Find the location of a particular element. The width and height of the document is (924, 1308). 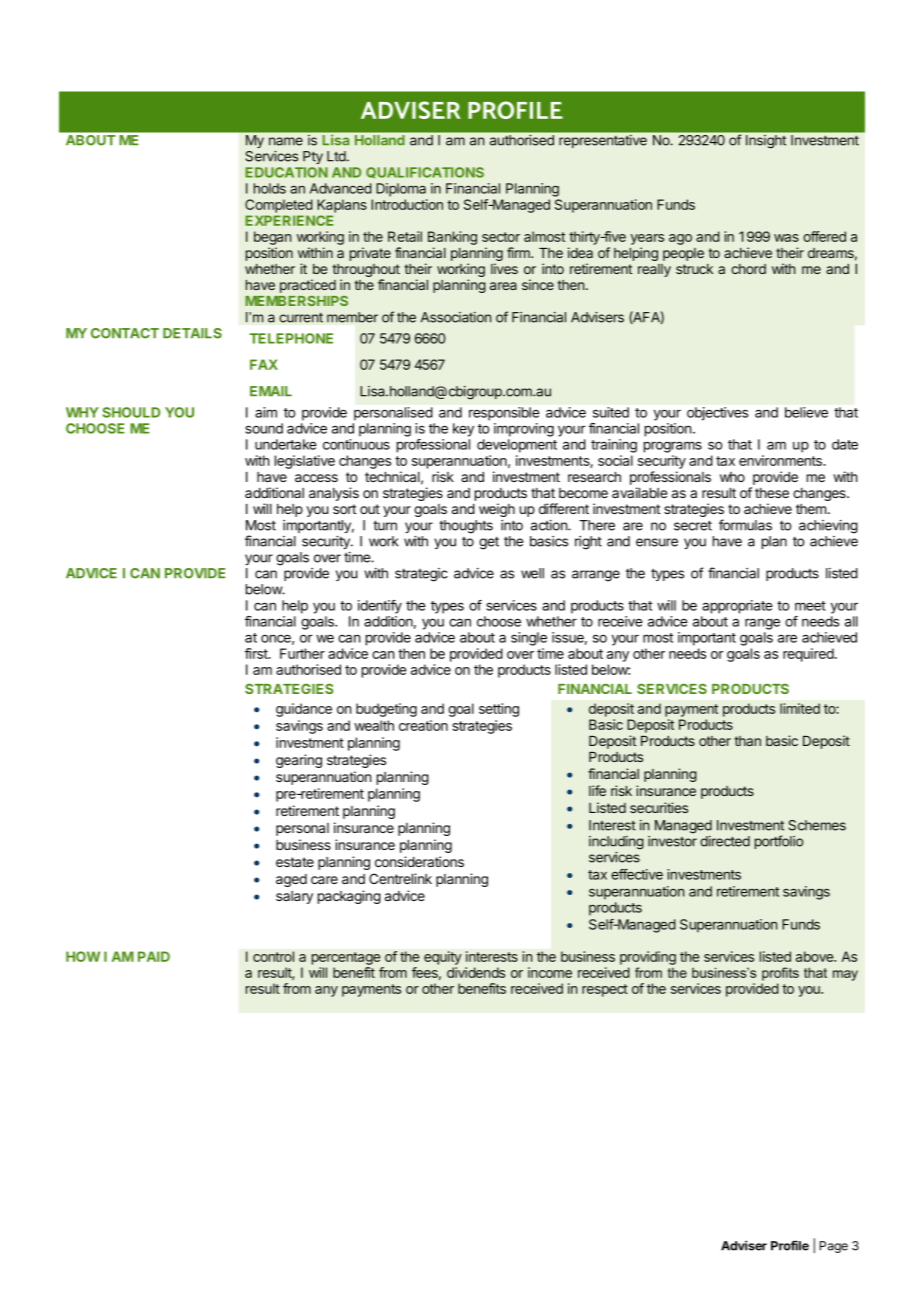

QUALIFICATIONS is located at coordinates (425, 173).
